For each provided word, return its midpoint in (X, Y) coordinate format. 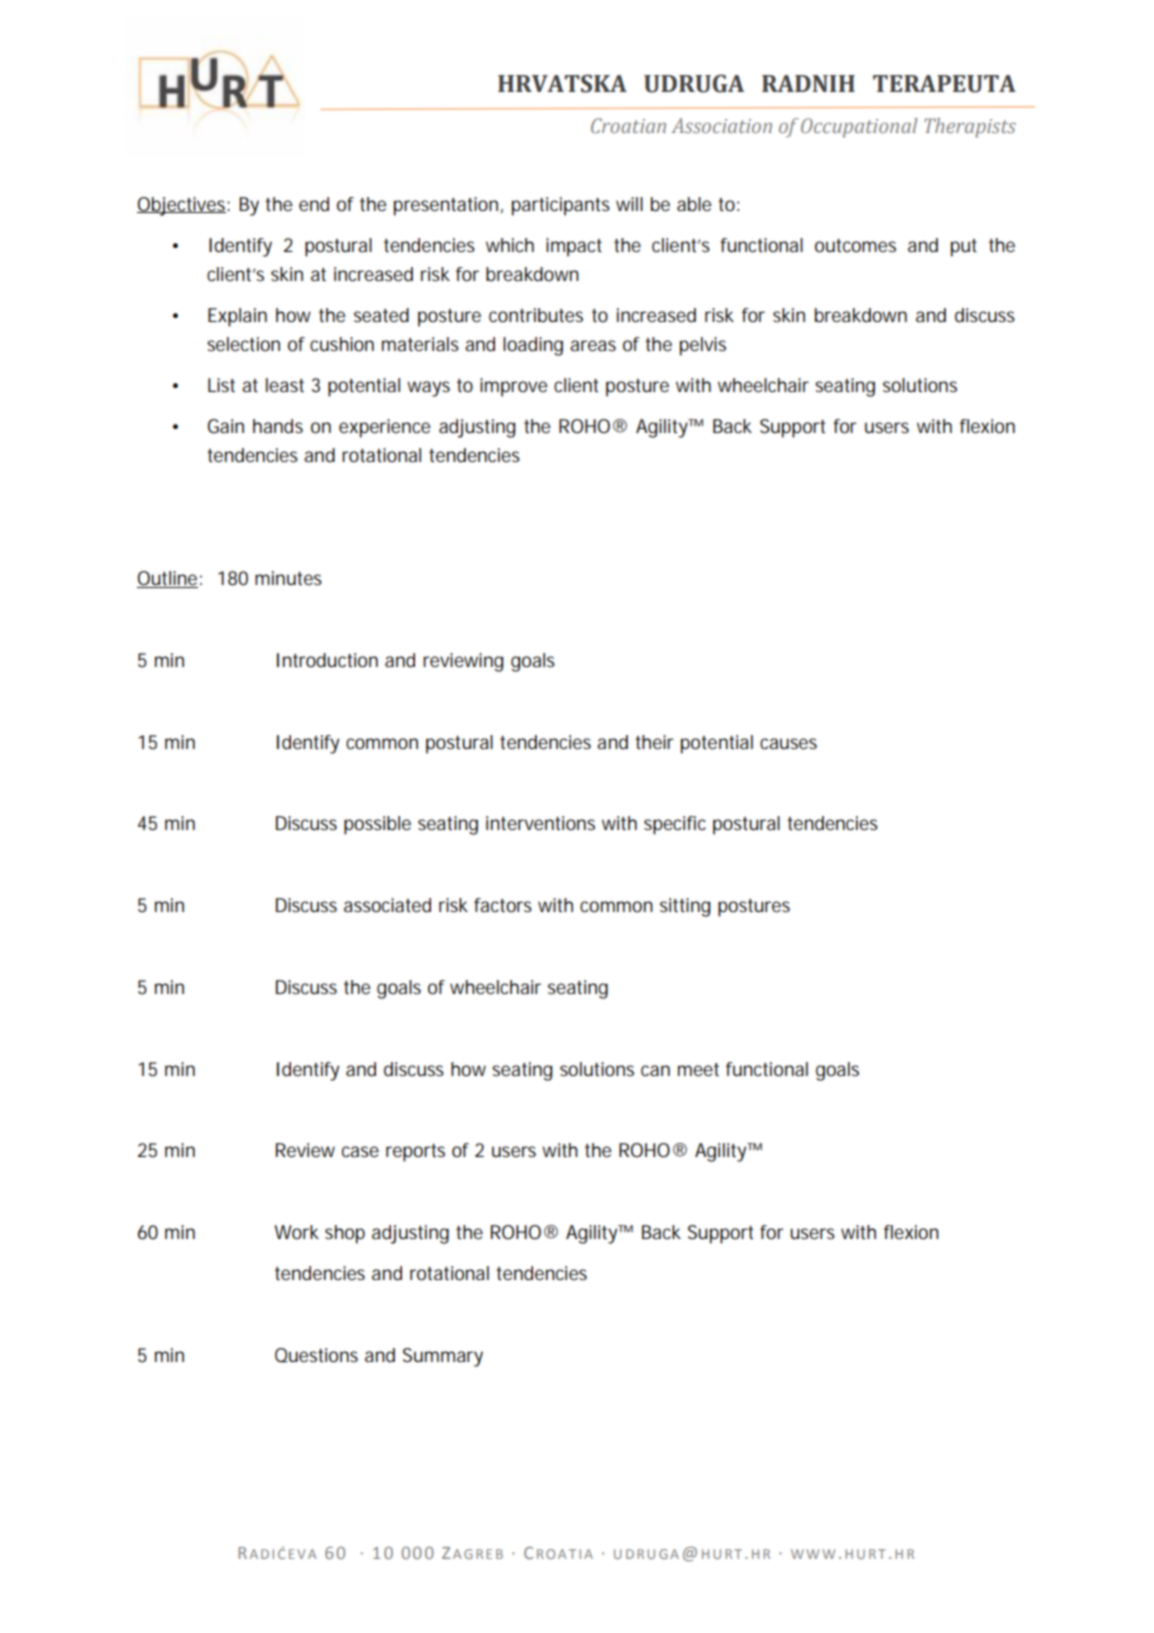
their (654, 742)
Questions (316, 1355)
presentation (446, 206)
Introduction (327, 660)
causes (788, 743)
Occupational (859, 128)
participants (561, 206)
